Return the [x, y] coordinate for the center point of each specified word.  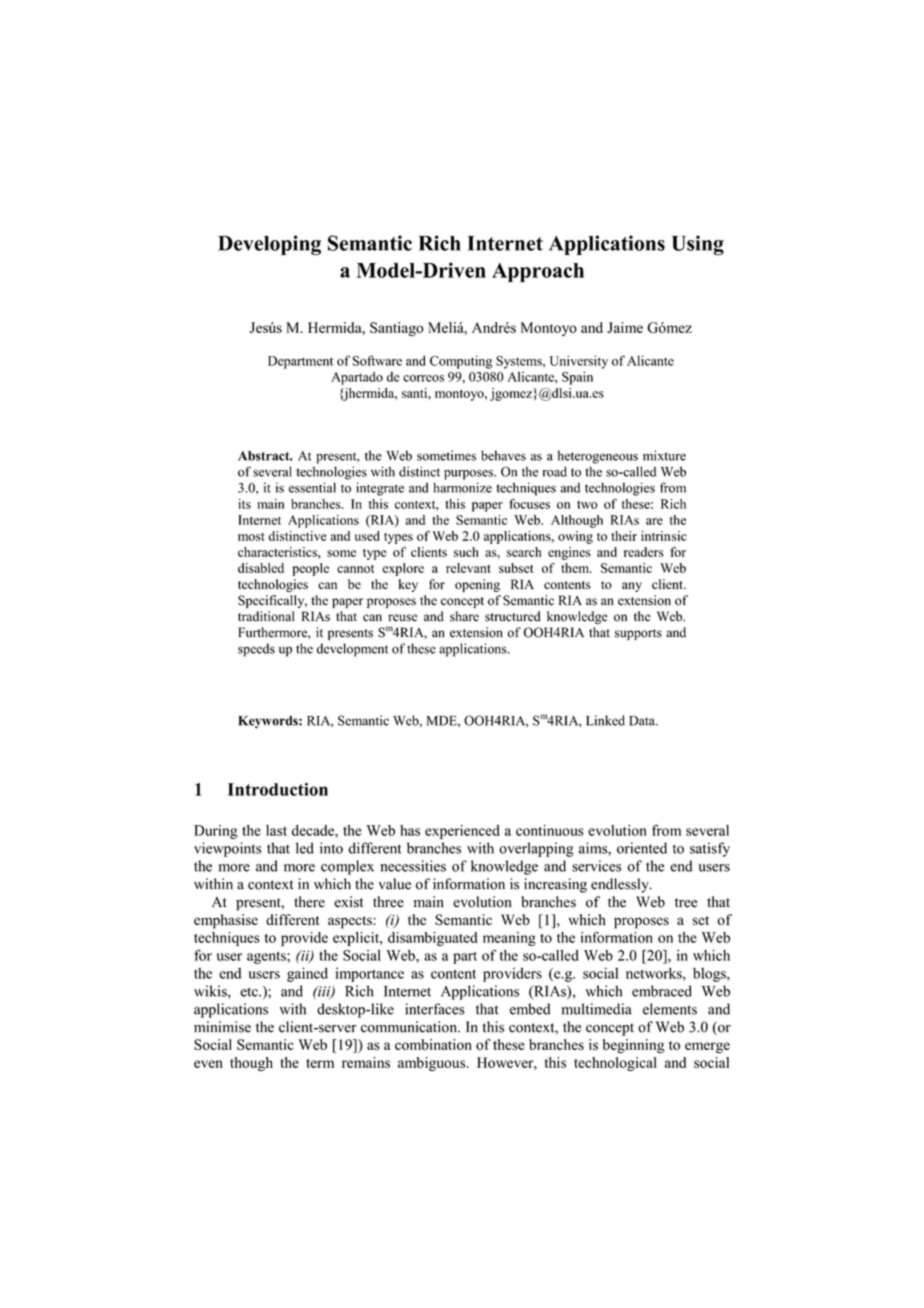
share [464, 616]
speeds [256, 650]
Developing [269, 245]
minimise [222, 1027]
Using [698, 245]
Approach [538, 272]
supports [638, 634]
